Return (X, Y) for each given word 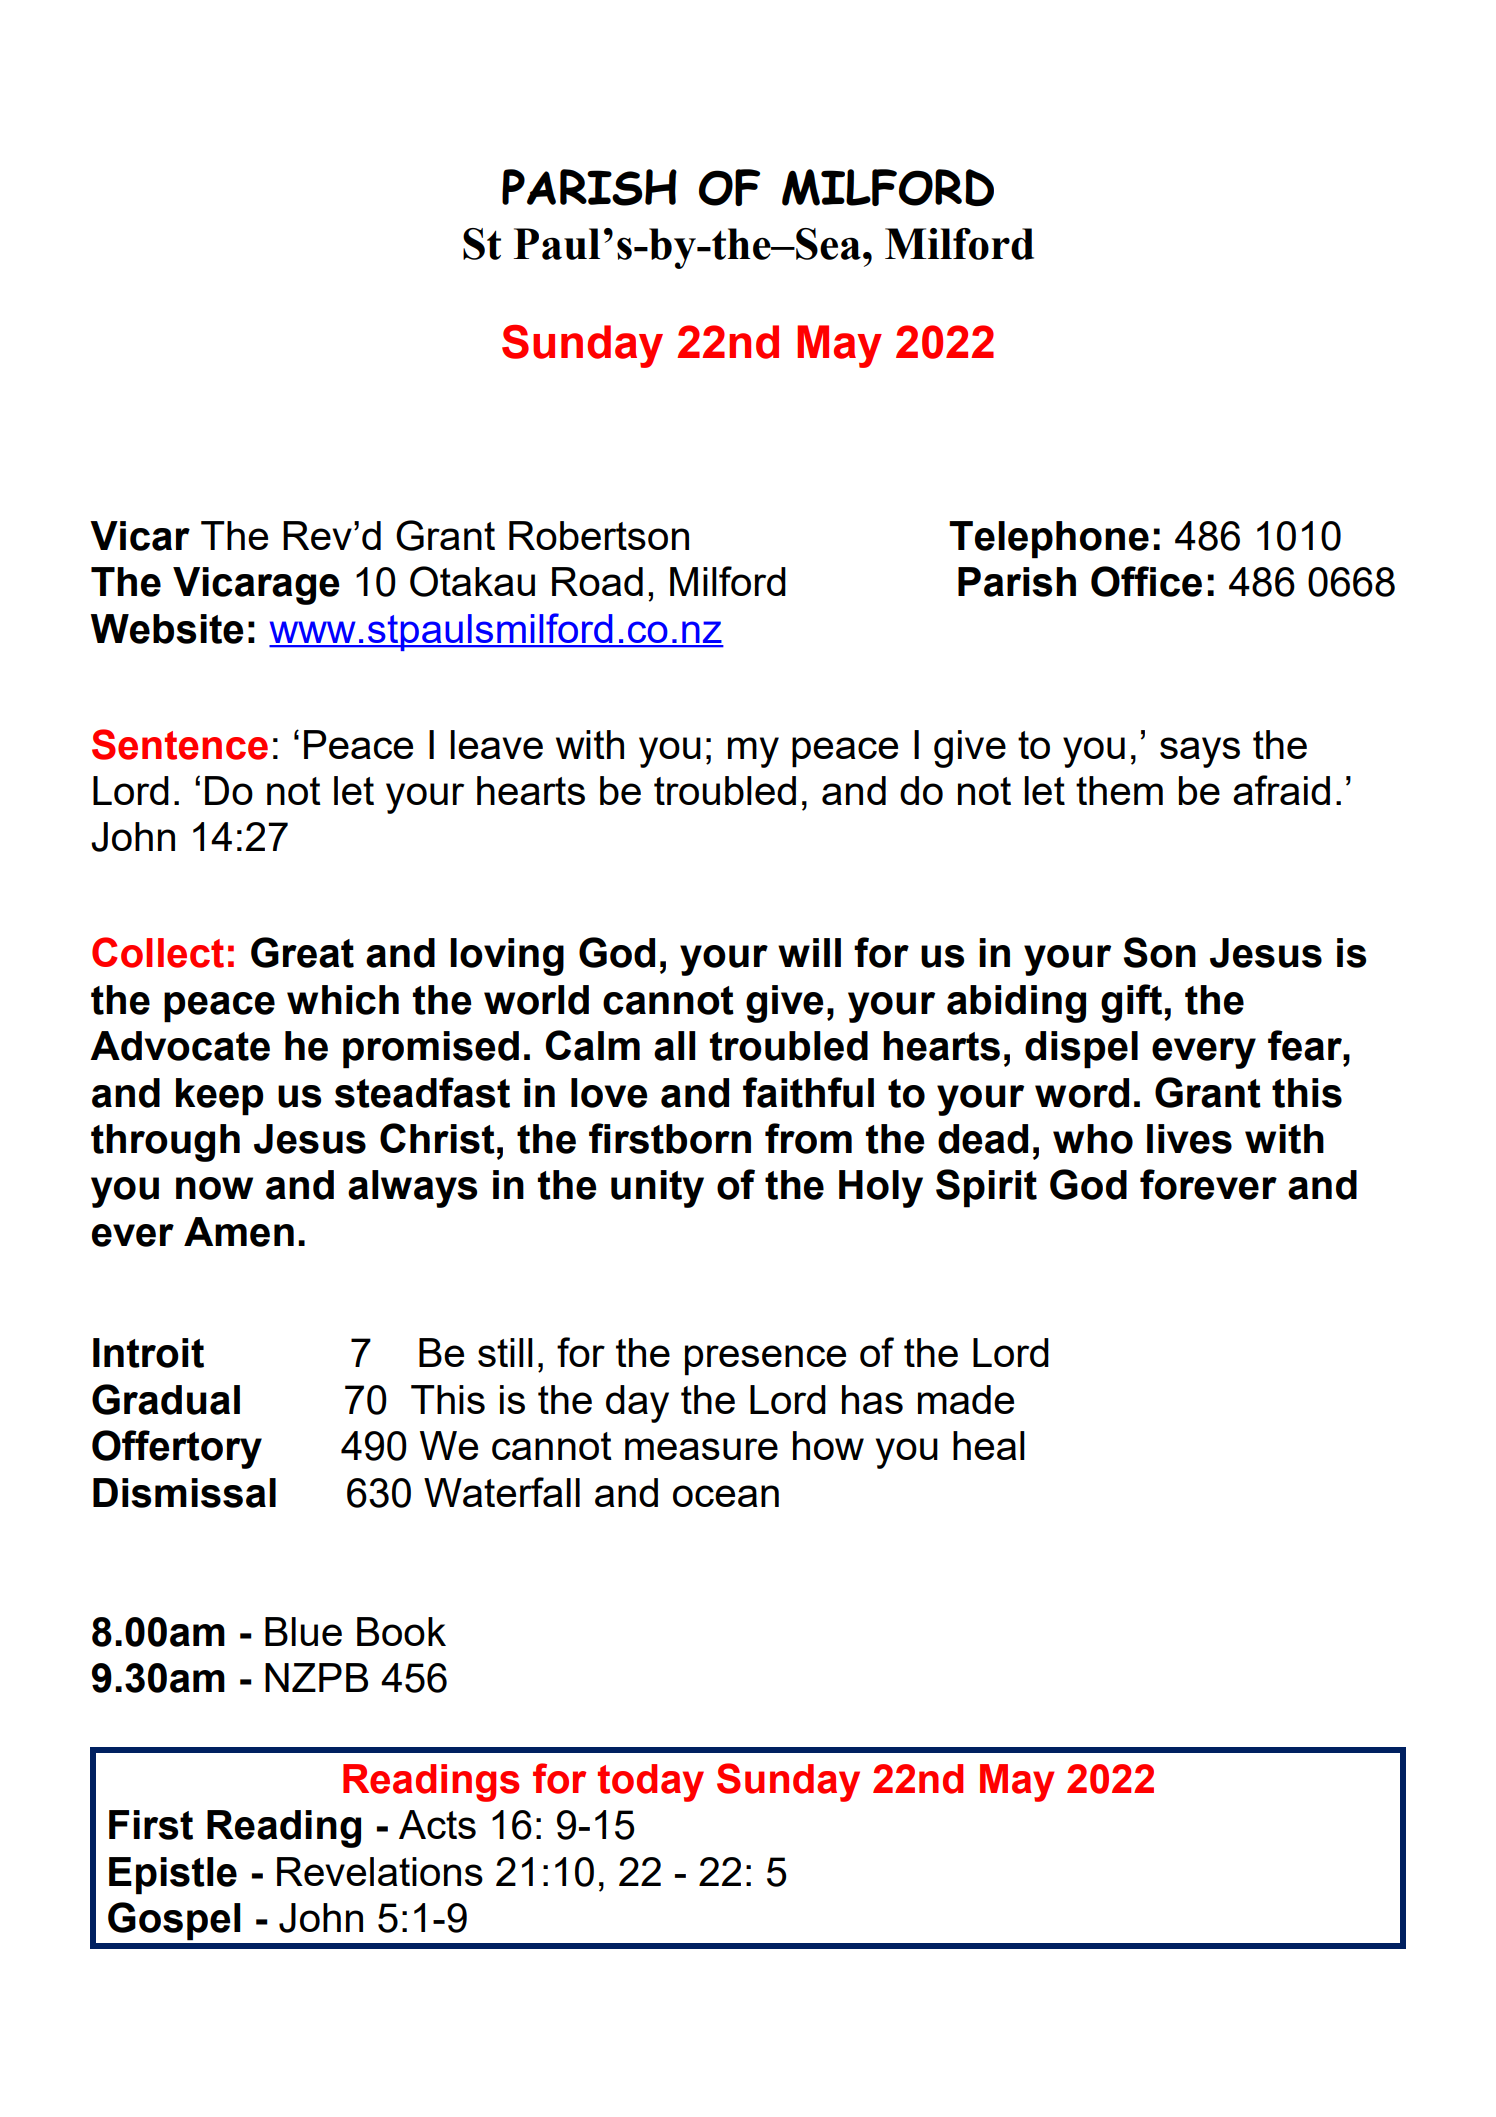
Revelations (380, 1871)
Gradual (166, 1399)
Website (167, 629)
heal (989, 1445)
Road (597, 581)
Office (1146, 581)
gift (1133, 1003)
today (651, 1783)
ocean (726, 1496)
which (343, 1000)
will (809, 952)
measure (701, 1449)
